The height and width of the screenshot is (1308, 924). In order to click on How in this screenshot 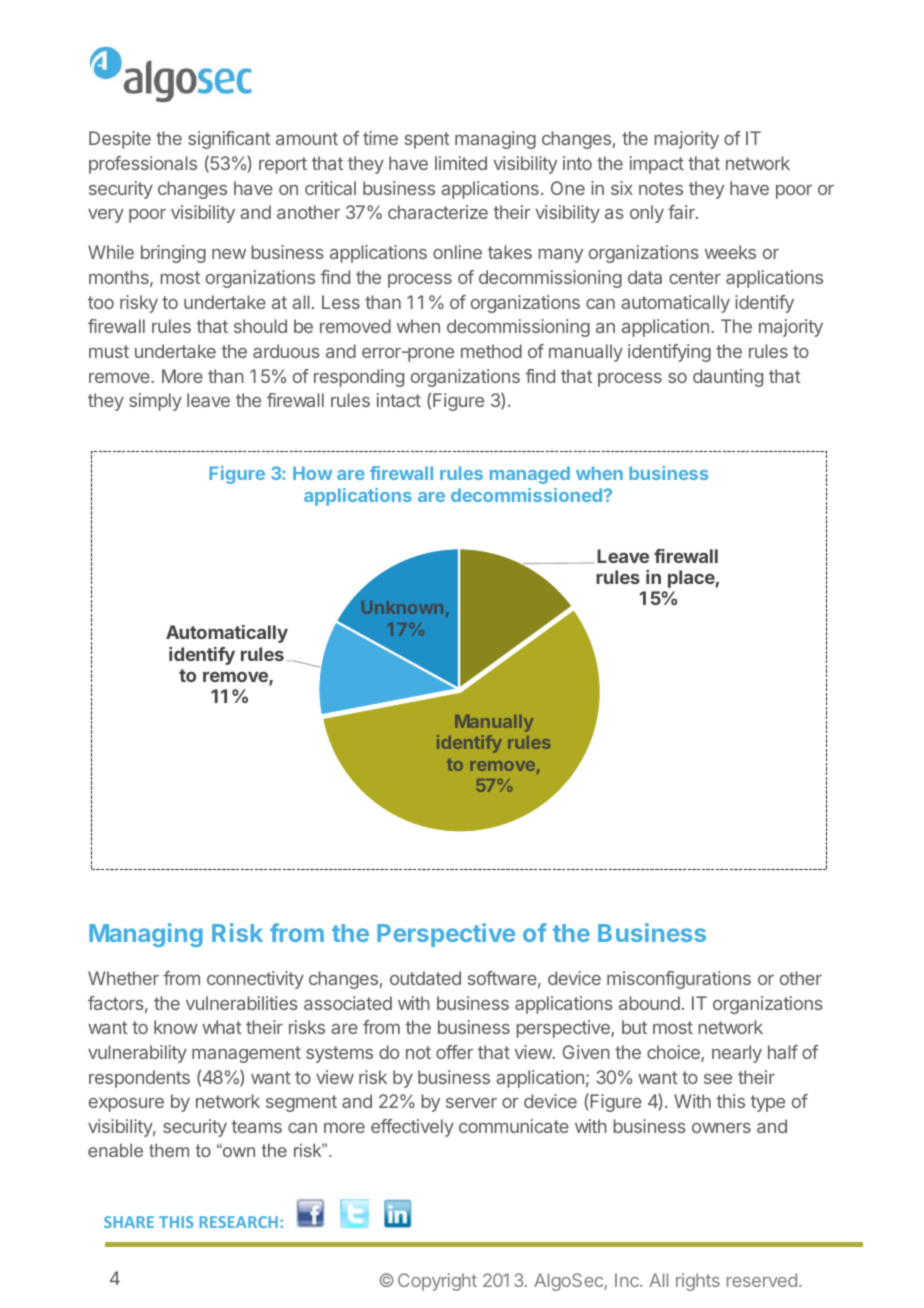, I will do `click(312, 473)`.
